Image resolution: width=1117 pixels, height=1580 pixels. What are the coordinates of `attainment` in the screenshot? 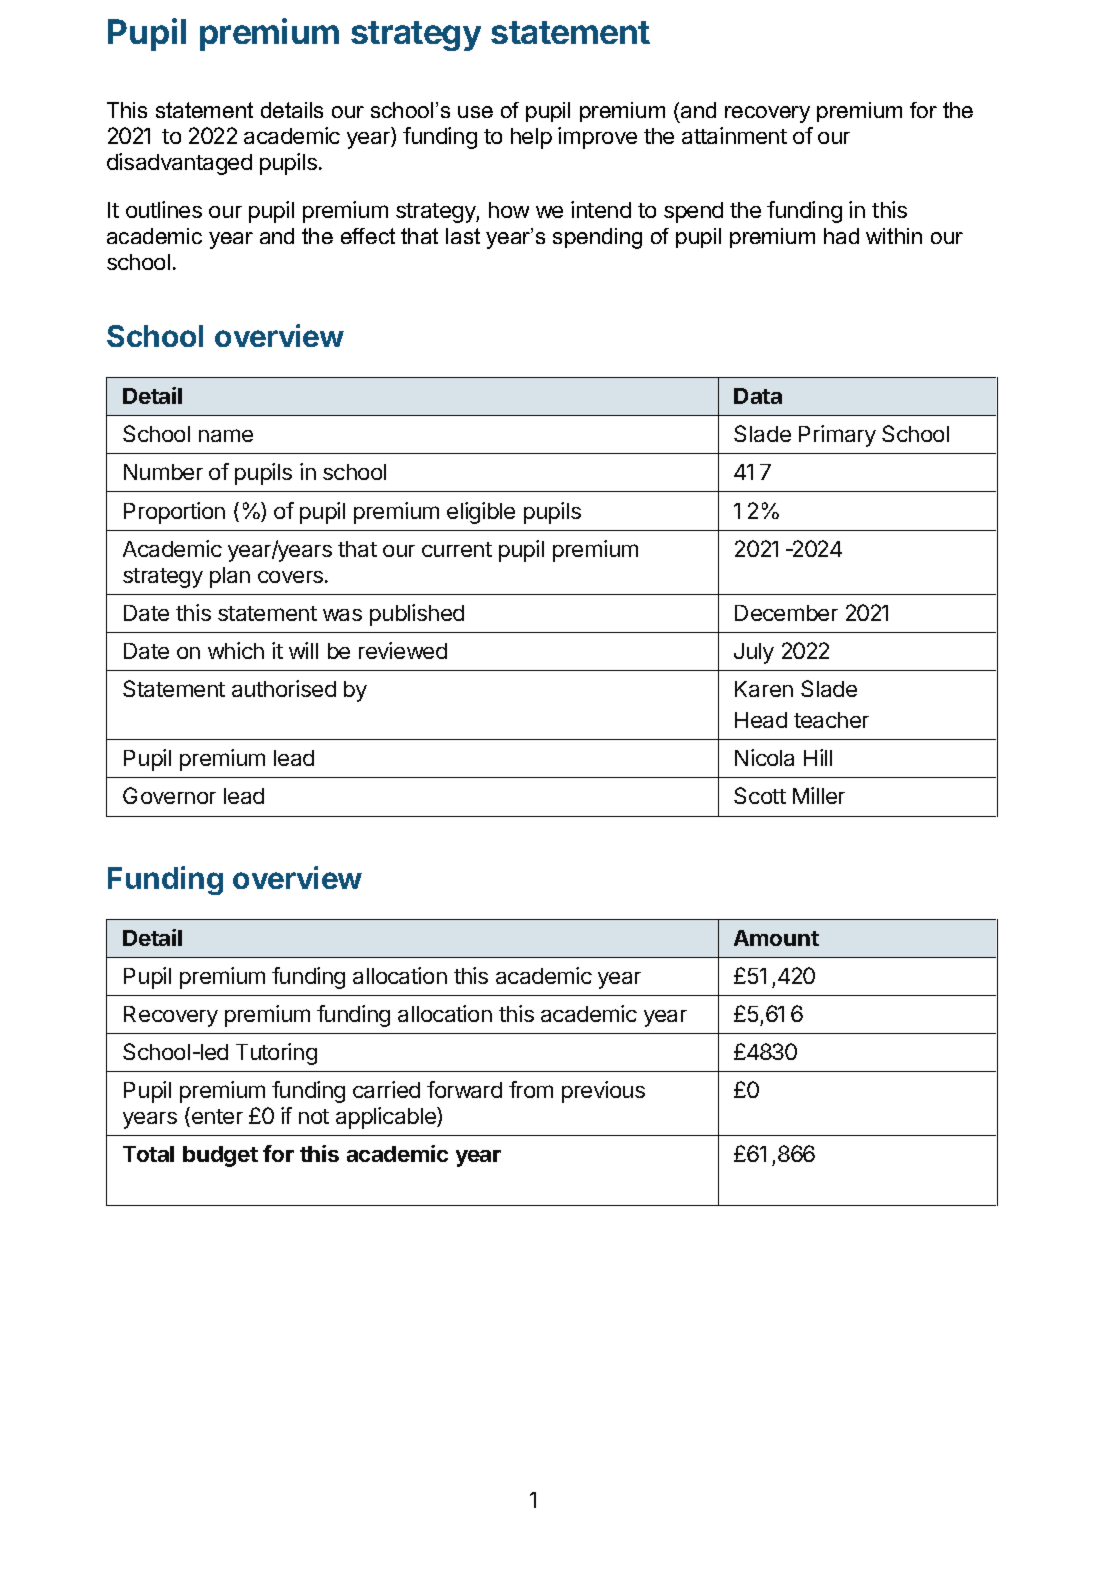 It's located at (734, 135).
